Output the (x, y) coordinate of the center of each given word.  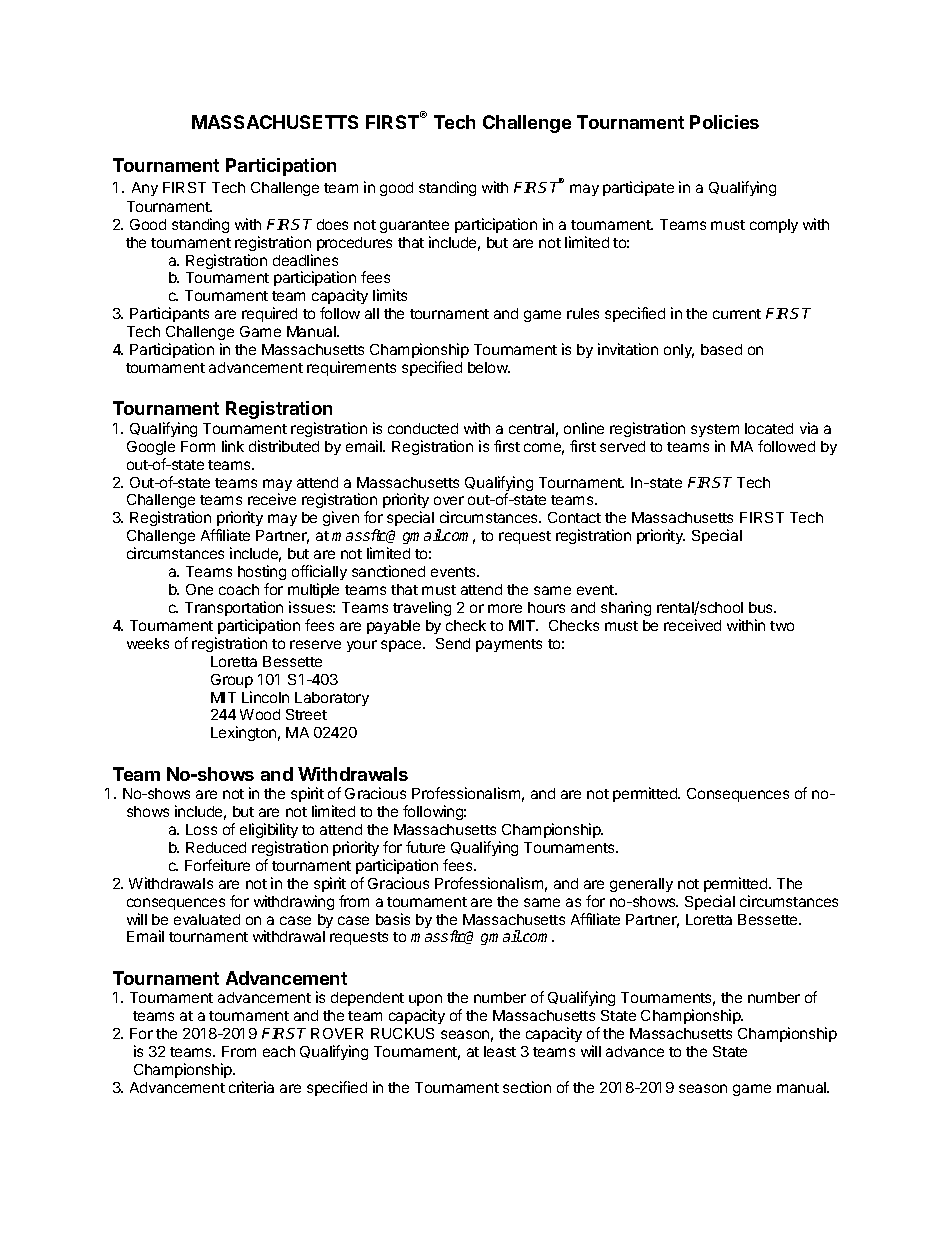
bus (762, 607)
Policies (724, 122)
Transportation (234, 608)
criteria (251, 1087)
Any (145, 189)
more (505, 608)
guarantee (414, 226)
